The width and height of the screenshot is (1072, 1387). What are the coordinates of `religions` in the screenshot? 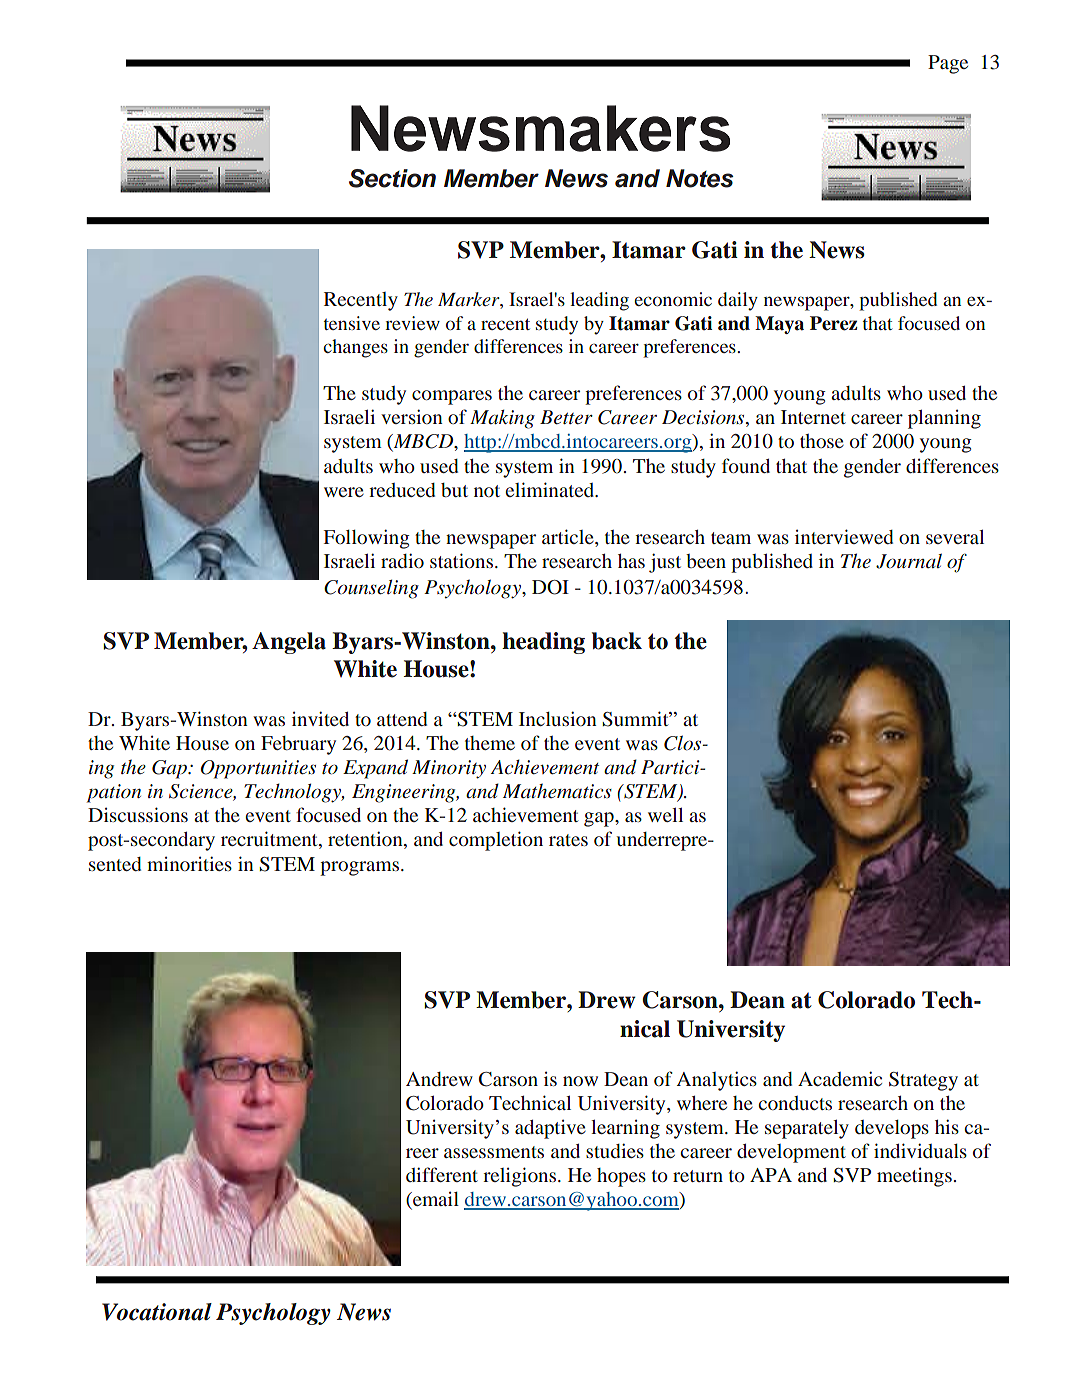 It's located at (521, 1177).
